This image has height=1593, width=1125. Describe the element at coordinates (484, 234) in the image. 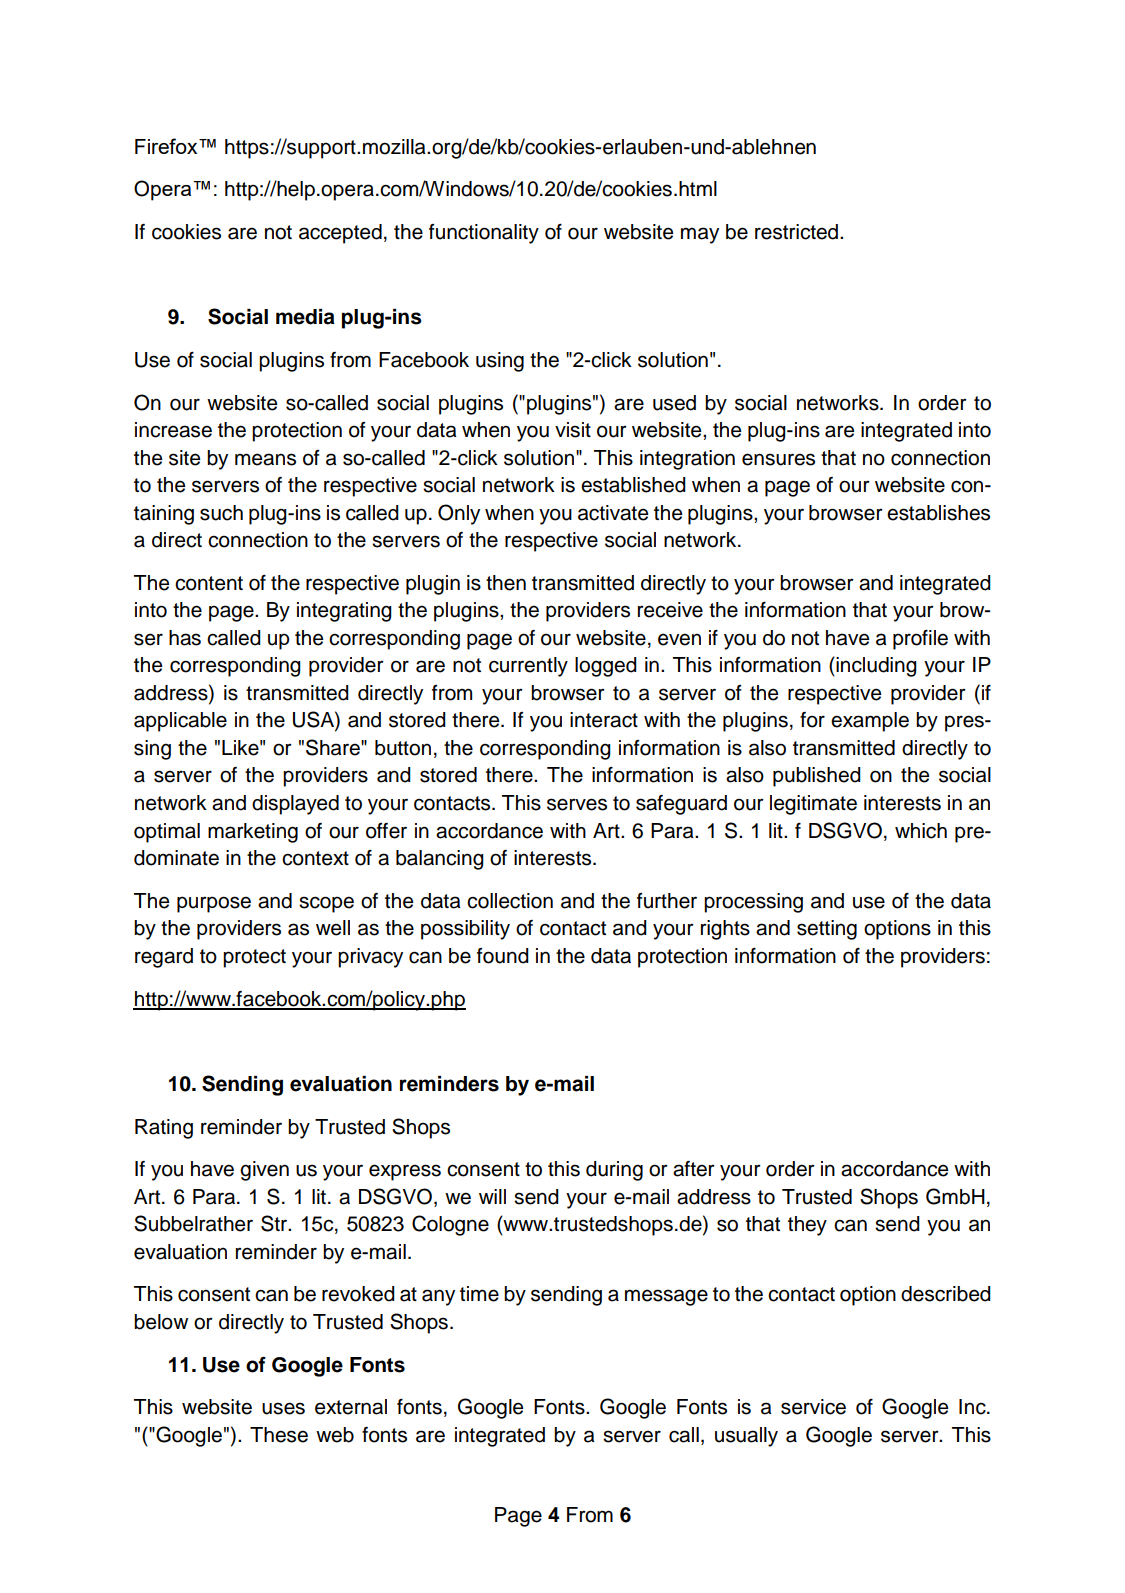

I see `functionality` at that location.
